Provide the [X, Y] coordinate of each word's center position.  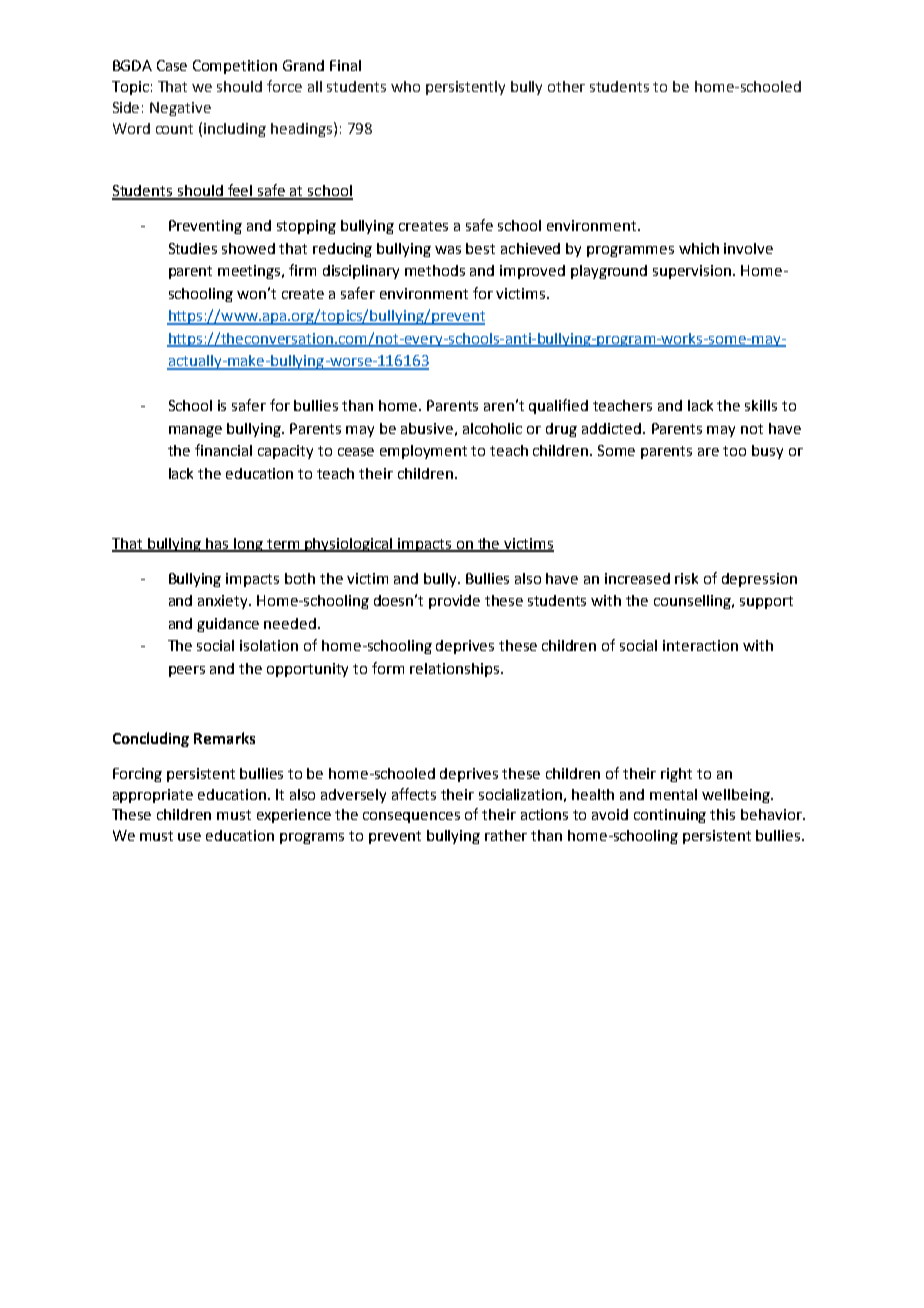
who [405, 86]
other [566, 86]
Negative [180, 109]
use [189, 837]
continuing [670, 816]
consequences [411, 817]
